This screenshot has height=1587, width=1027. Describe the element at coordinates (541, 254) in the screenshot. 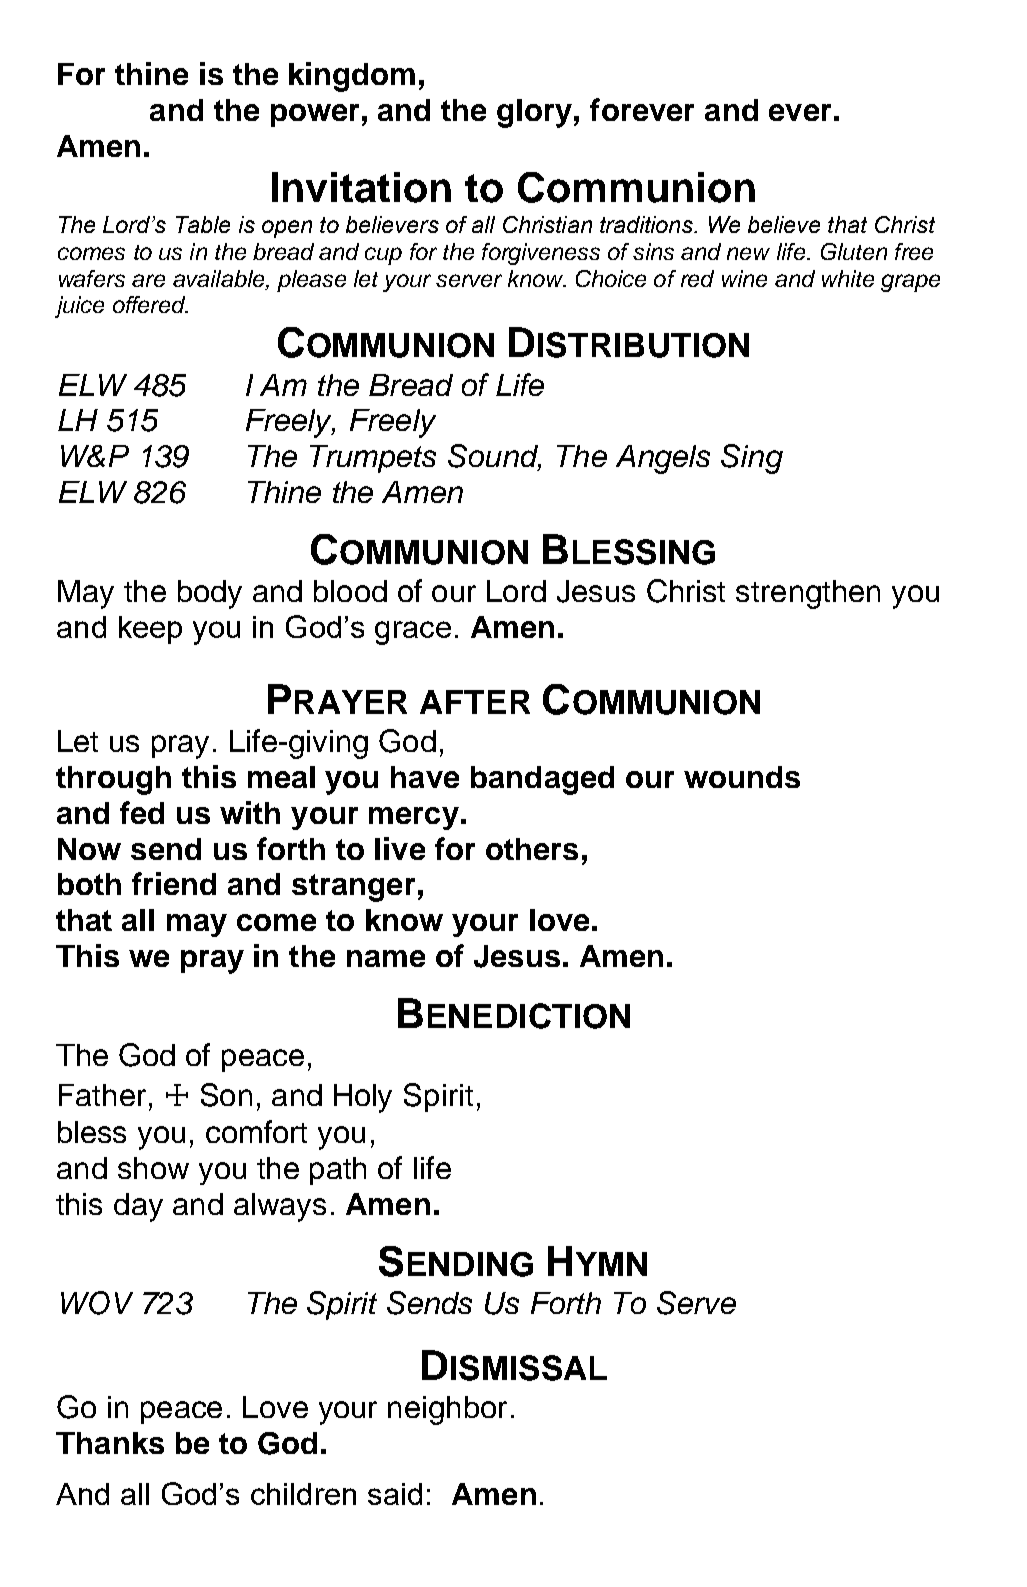

I see `forgiveness` at that location.
